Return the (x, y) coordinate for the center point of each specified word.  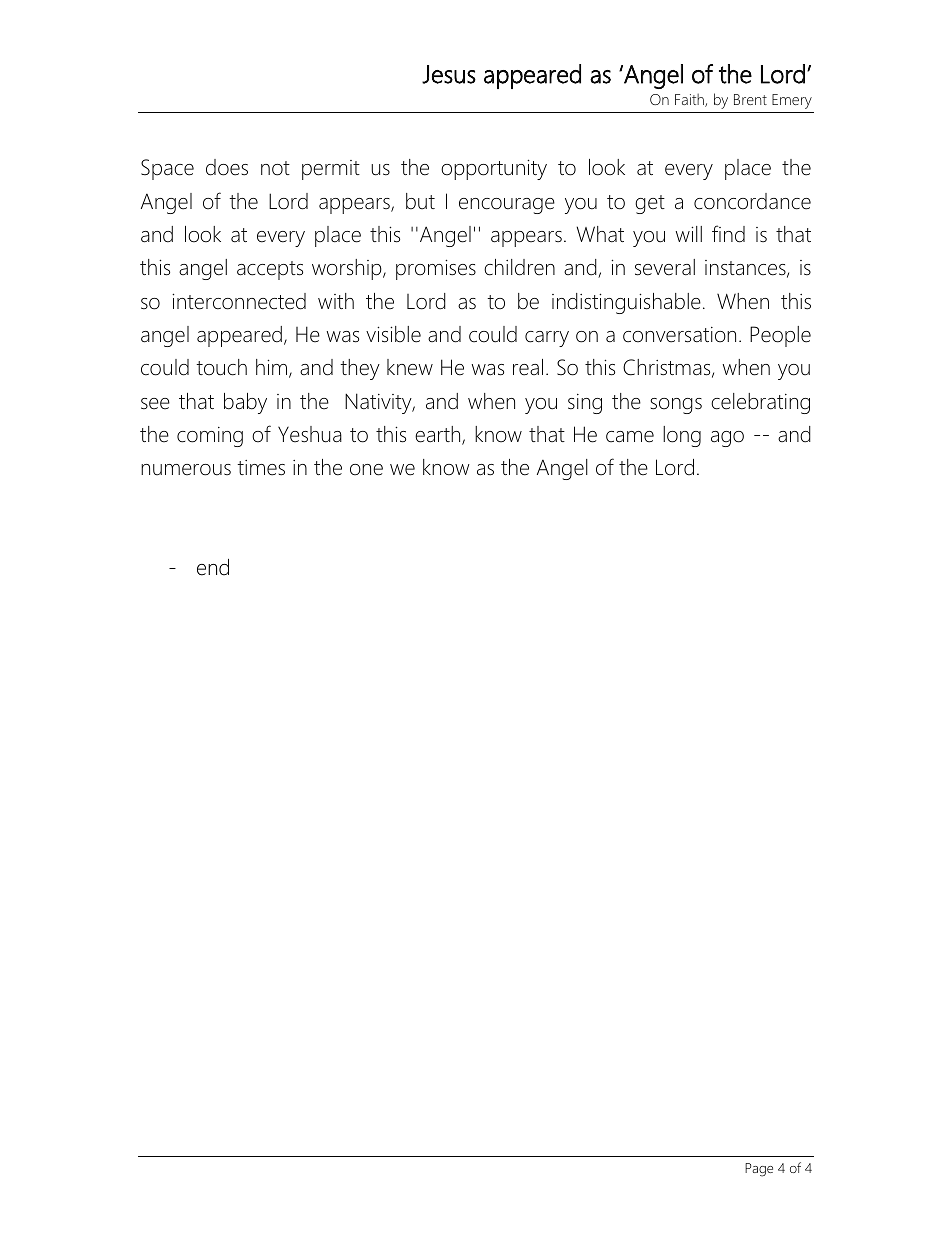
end (213, 567)
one (366, 470)
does (227, 167)
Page (759, 1170)
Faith (690, 100)
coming (210, 437)
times (261, 468)
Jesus (449, 74)
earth (439, 435)
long (682, 436)
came (630, 437)
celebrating (760, 403)
